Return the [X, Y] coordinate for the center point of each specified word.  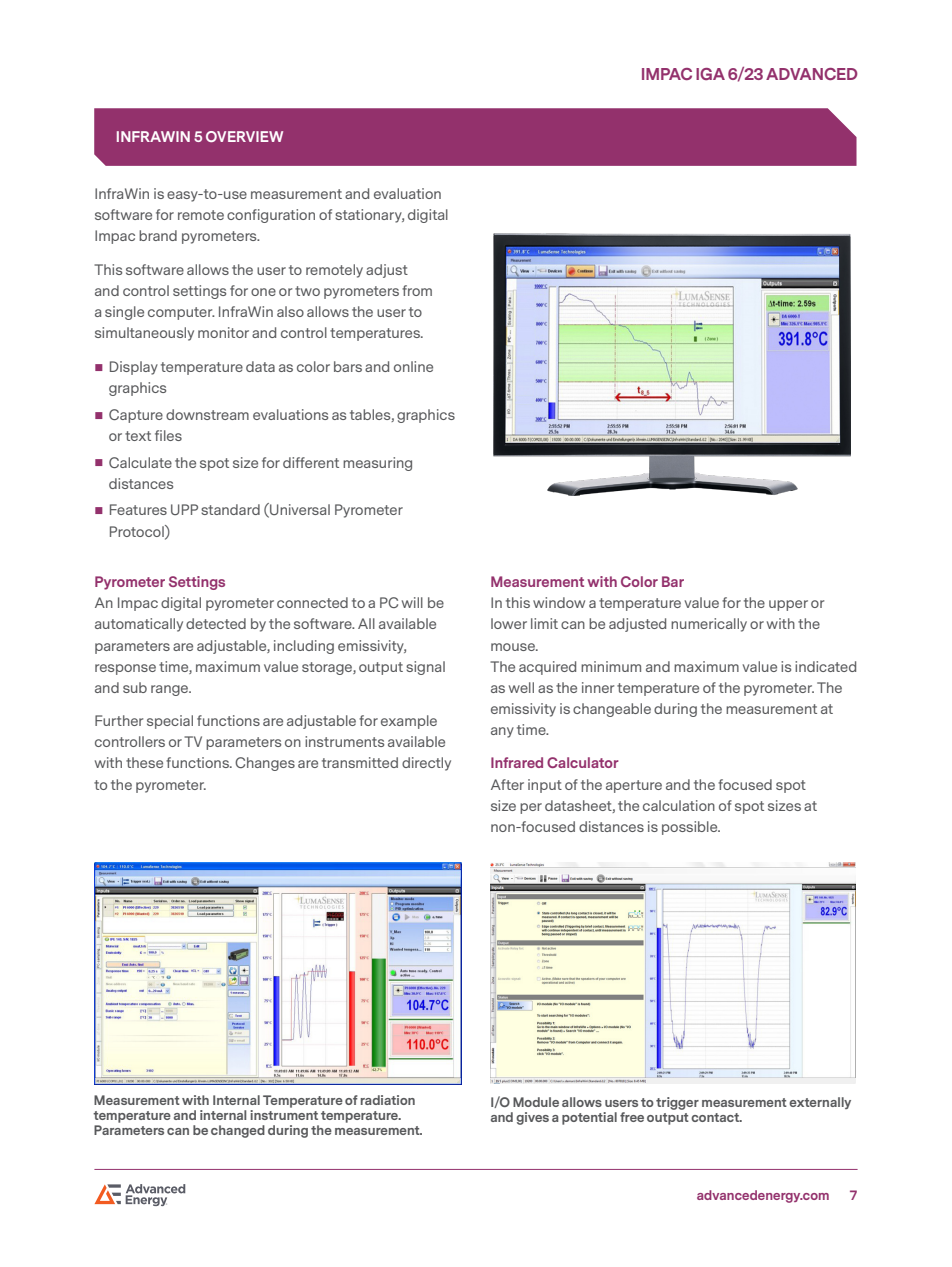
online [413, 366]
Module [536, 1102]
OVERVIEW [244, 136]
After [507, 784]
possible [691, 828]
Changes [265, 764]
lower [509, 623]
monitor [223, 332]
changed [238, 1131]
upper [788, 605]
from [417, 290]
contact [716, 1117]
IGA [710, 74]
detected [216, 623]
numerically [709, 625]
